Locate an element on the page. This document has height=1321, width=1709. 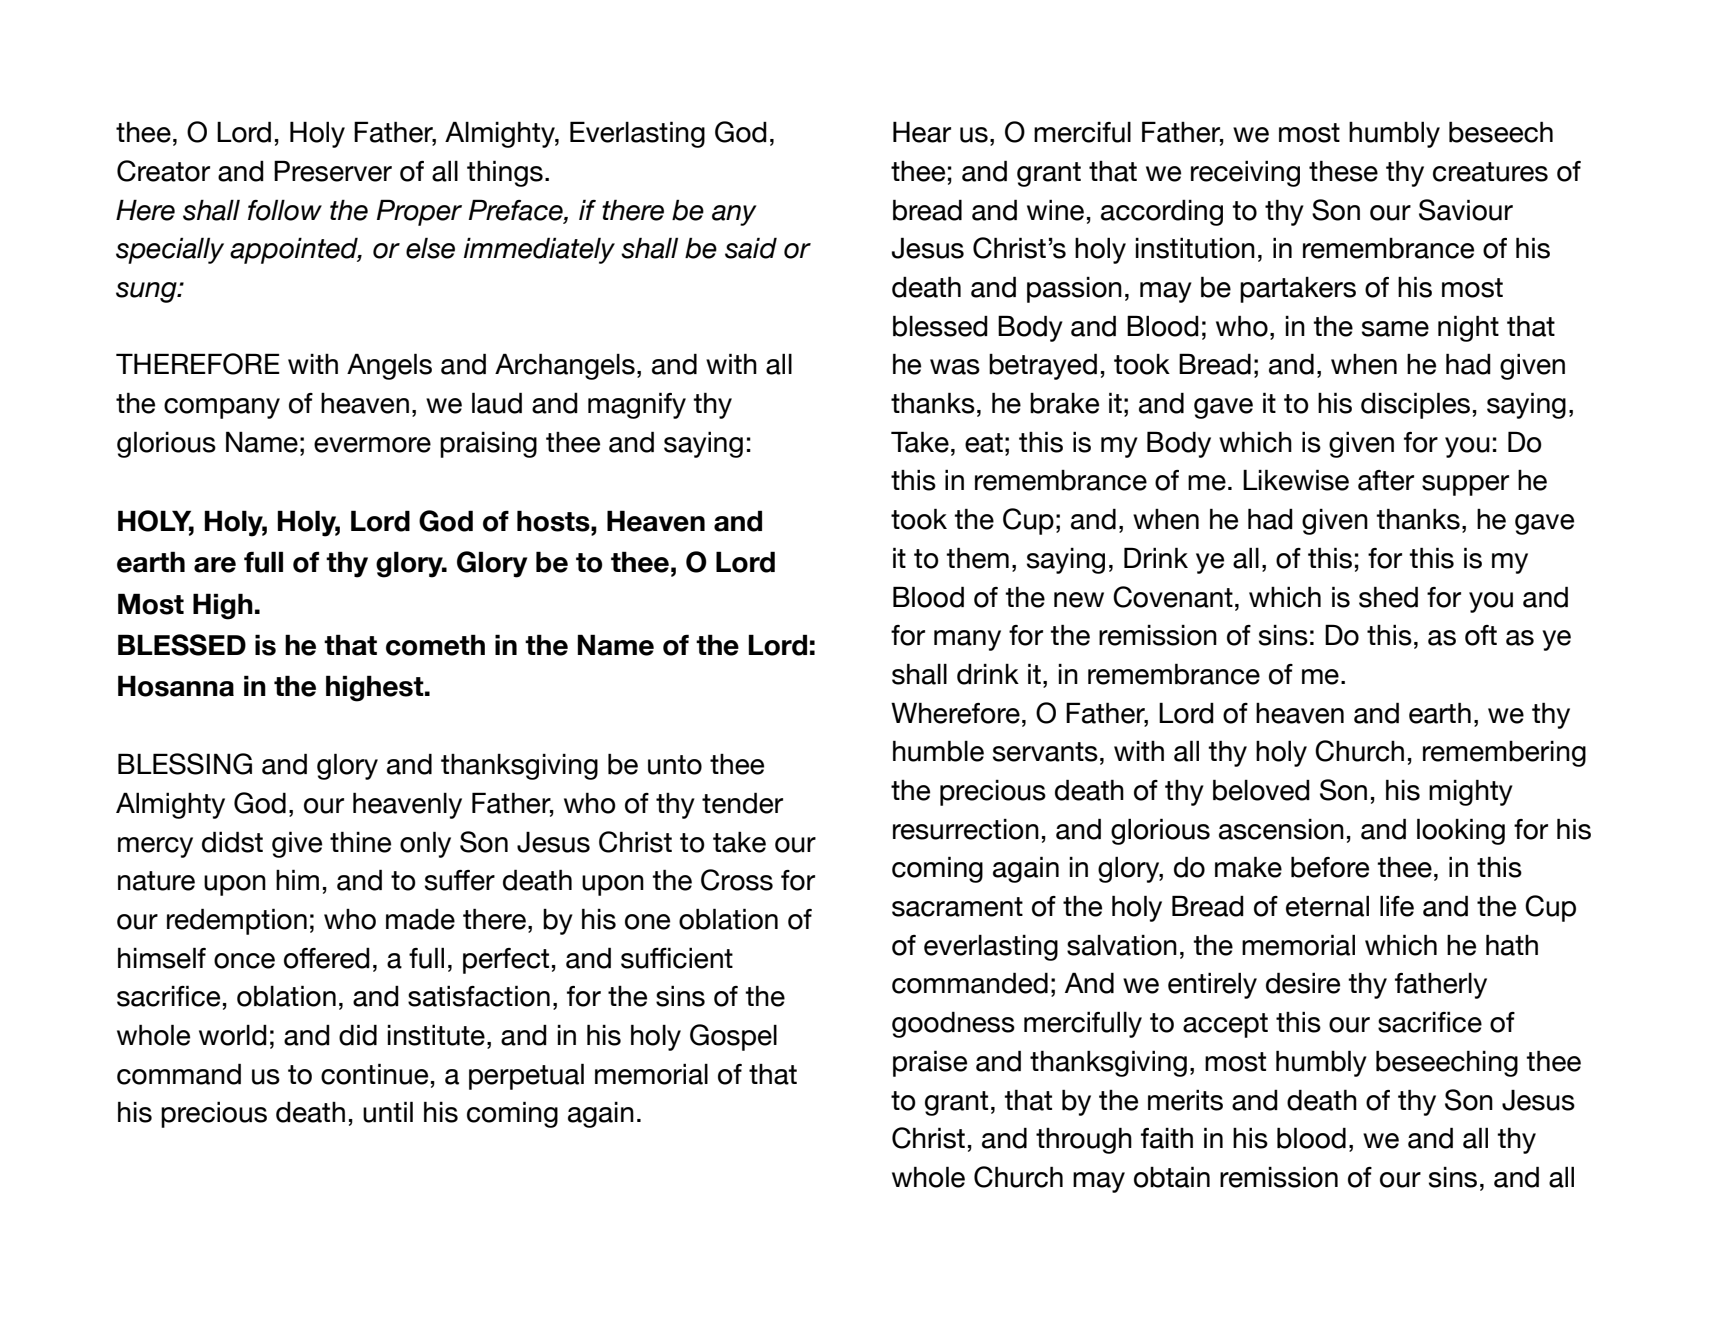
faith is located at coordinates (1167, 1138).
